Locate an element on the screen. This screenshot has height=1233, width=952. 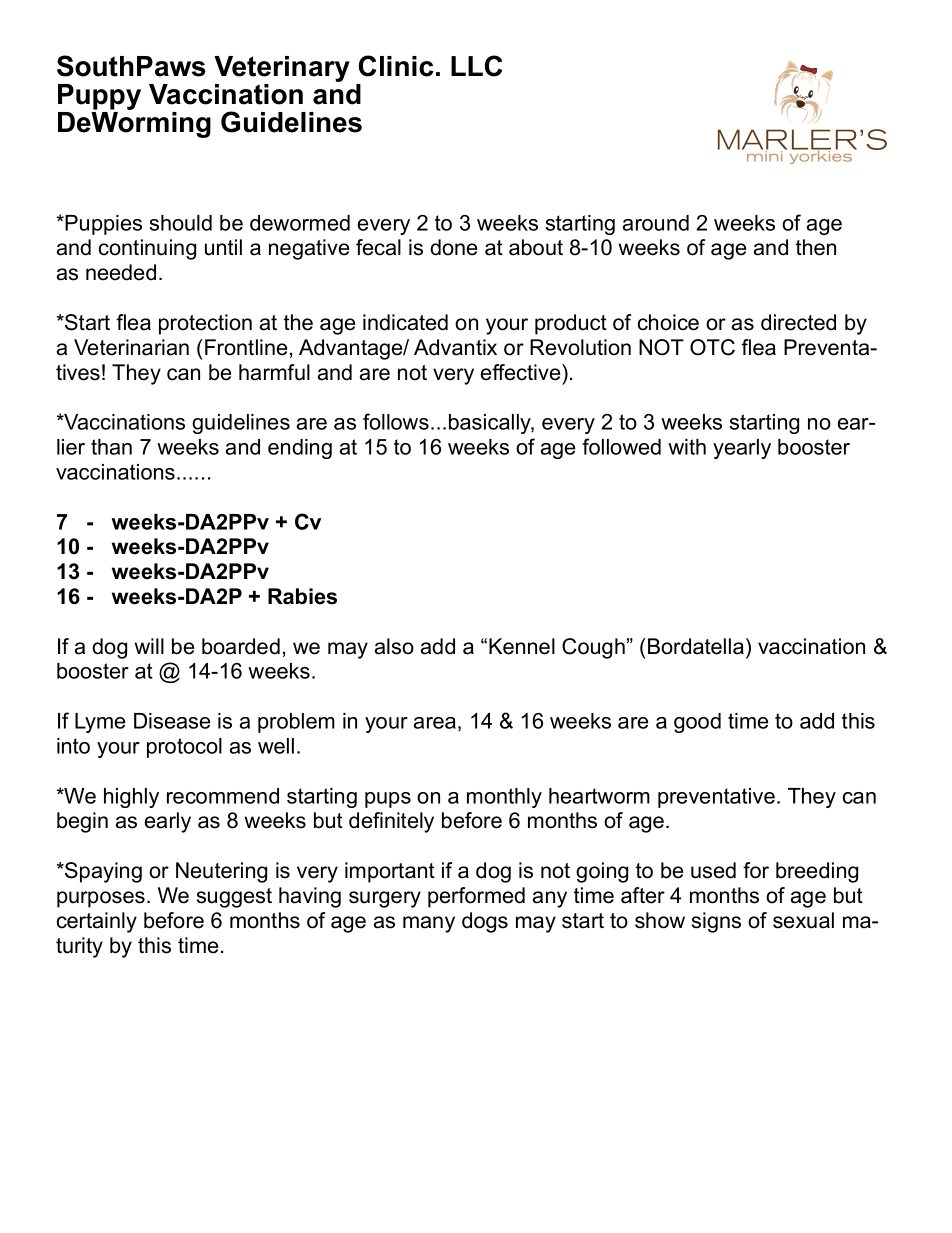
LLC is located at coordinates (476, 66).
